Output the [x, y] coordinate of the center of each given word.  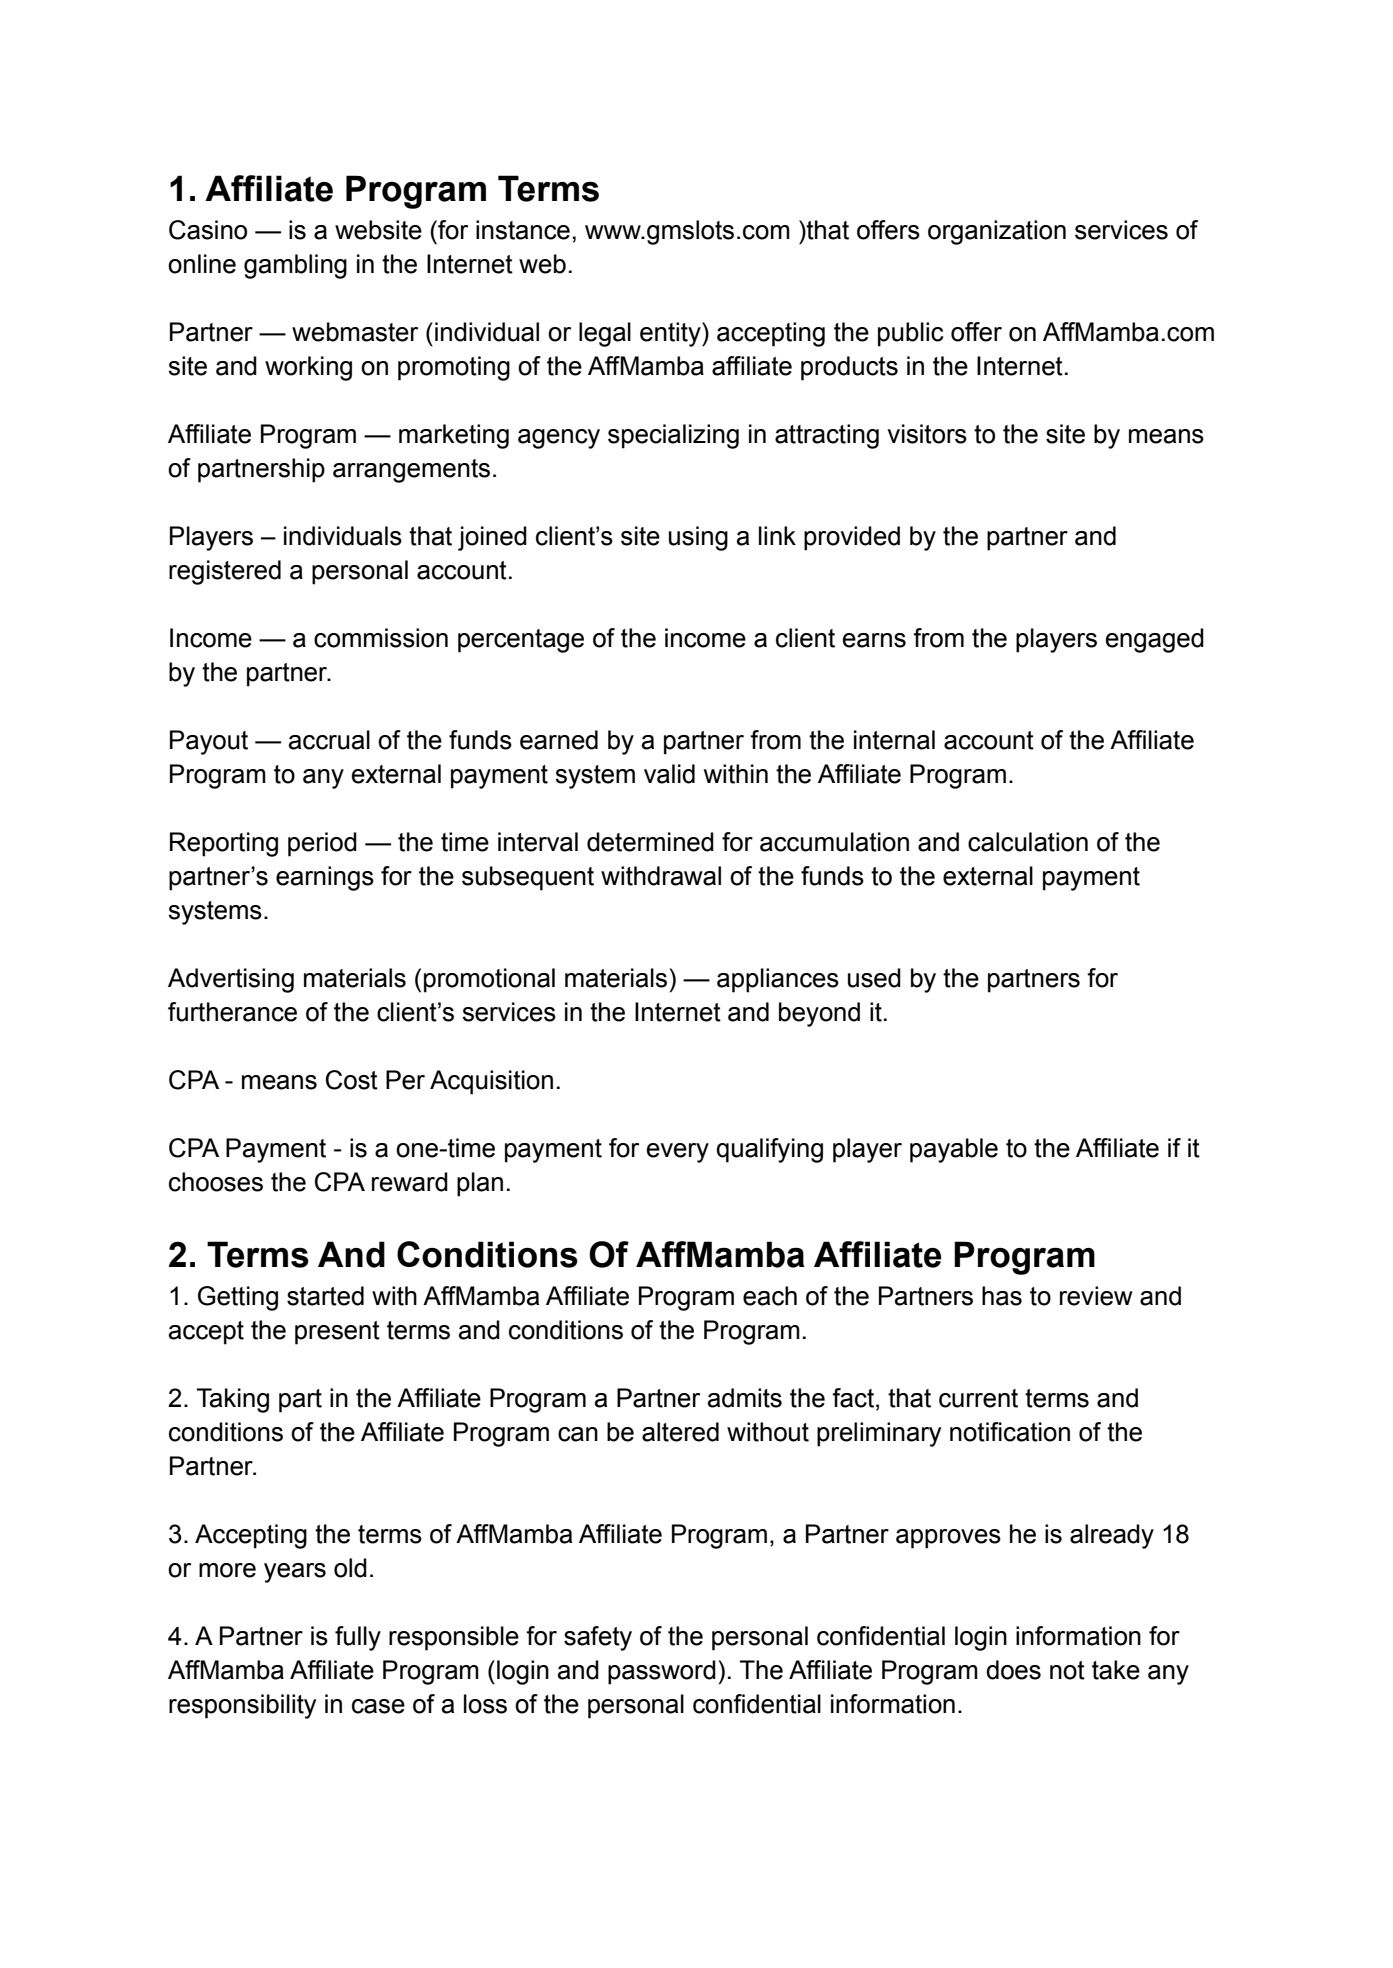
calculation [1028, 842]
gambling [295, 266]
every [678, 1153]
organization [997, 232]
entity [671, 334]
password [662, 1672]
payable [954, 1150]
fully [358, 1638]
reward [410, 1182]
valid [669, 774]
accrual [329, 740]
